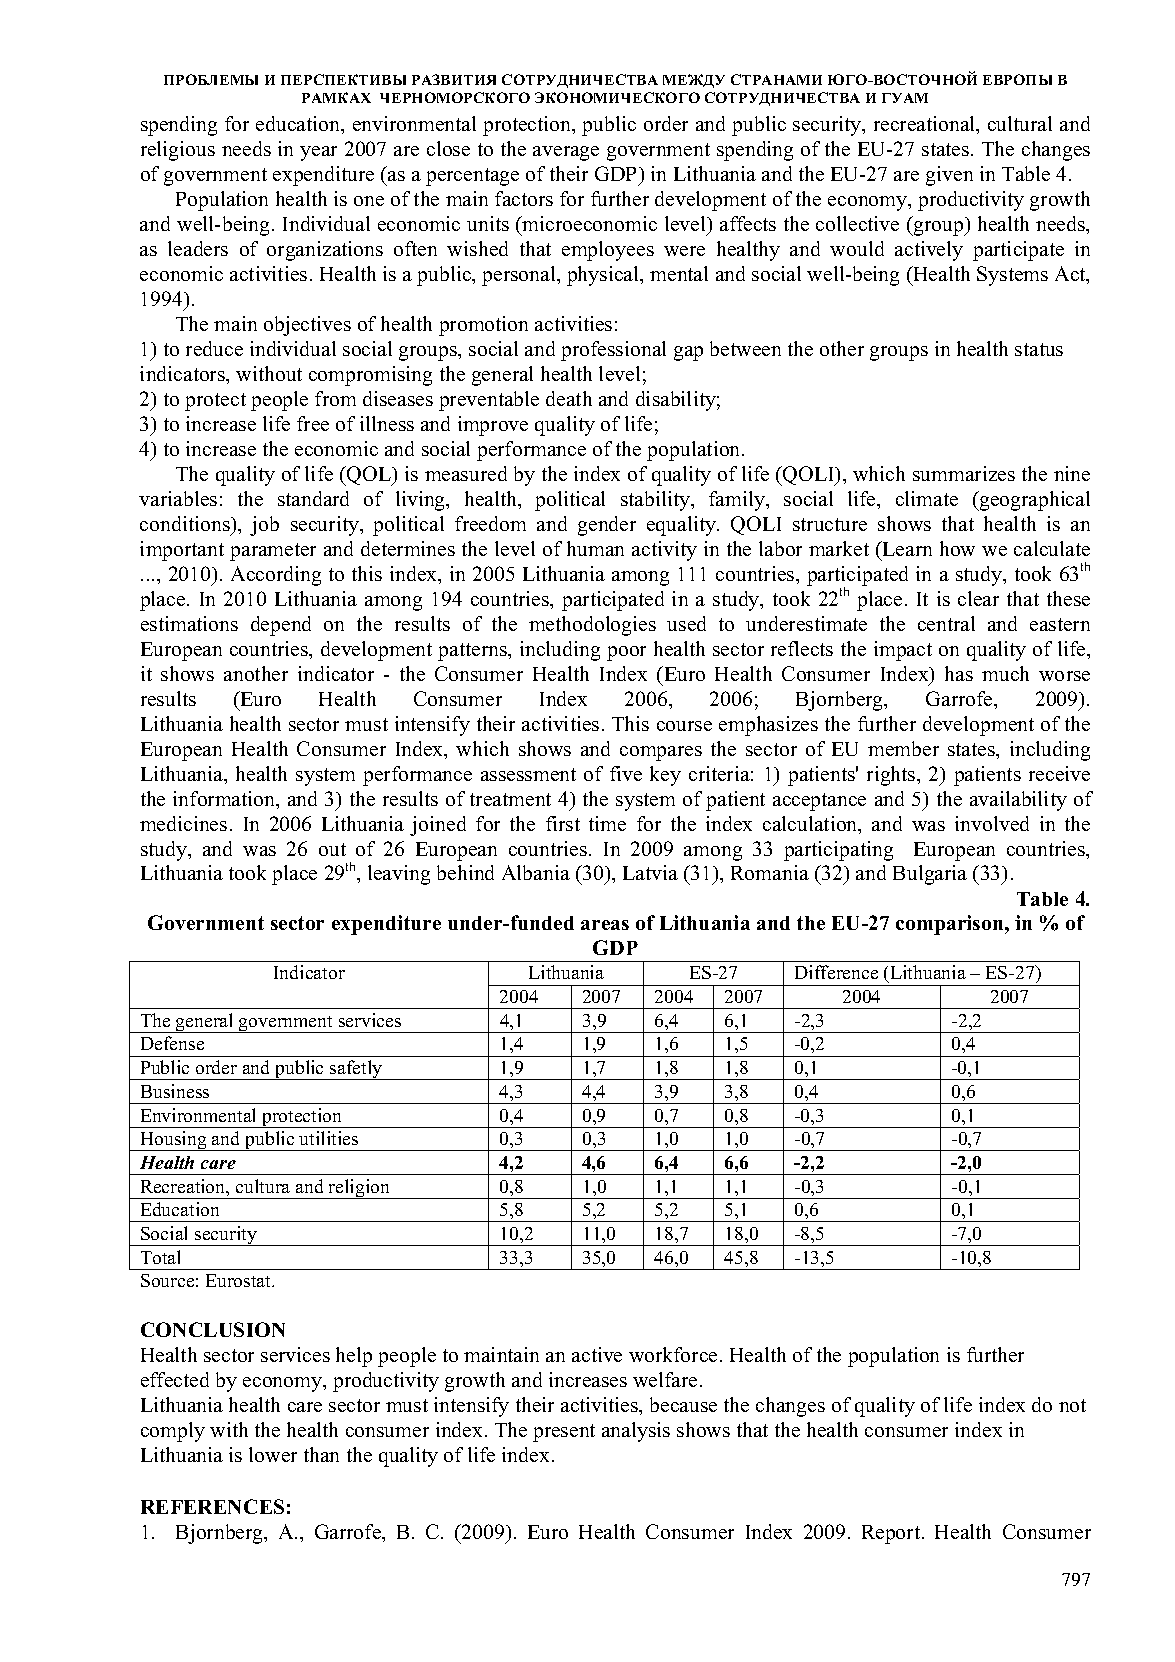 Image resolution: width=1175 pixels, height=1662 pixels. I want to click on year, so click(318, 153).
